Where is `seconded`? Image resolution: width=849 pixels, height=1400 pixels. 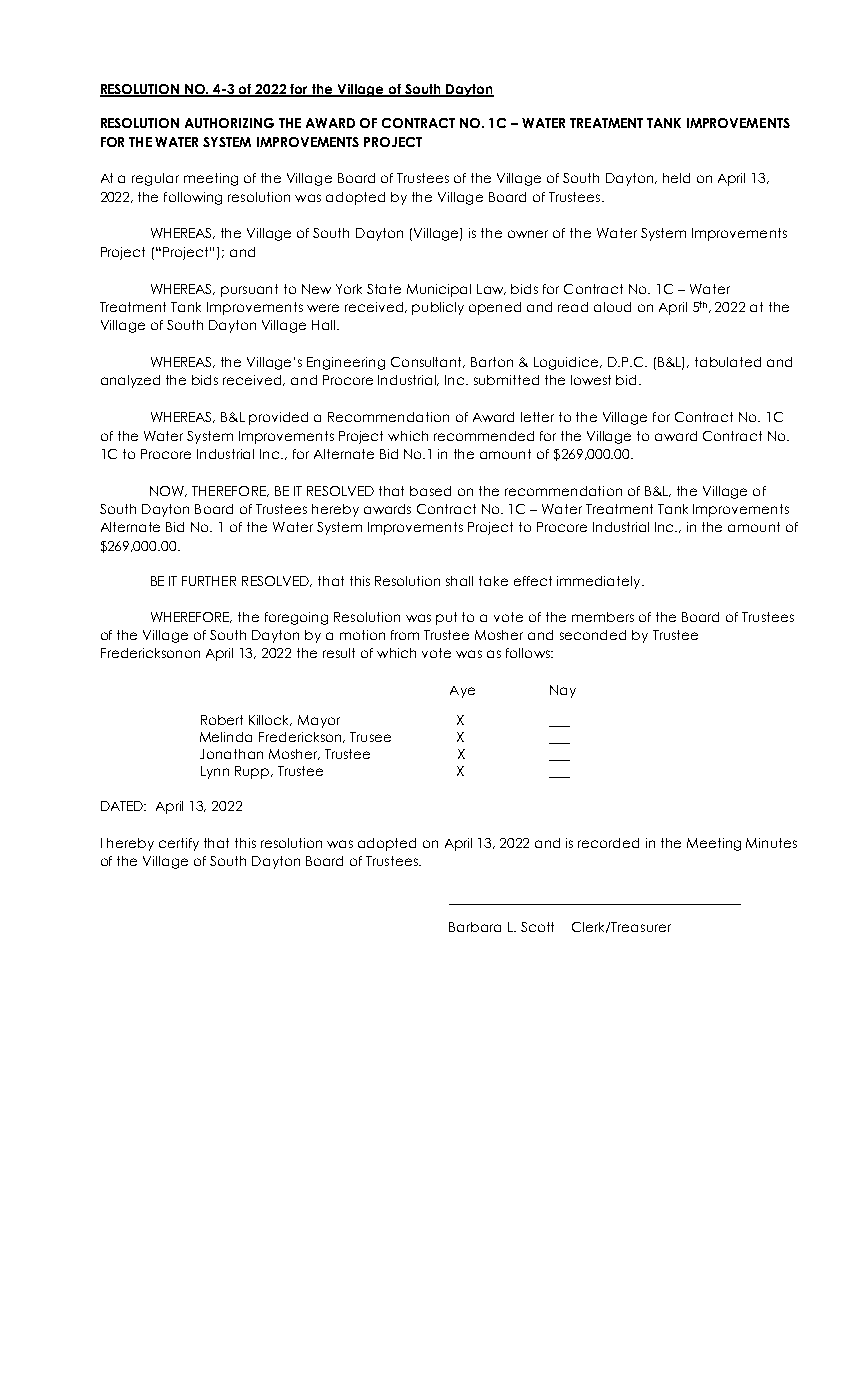
seconded is located at coordinates (593, 635).
